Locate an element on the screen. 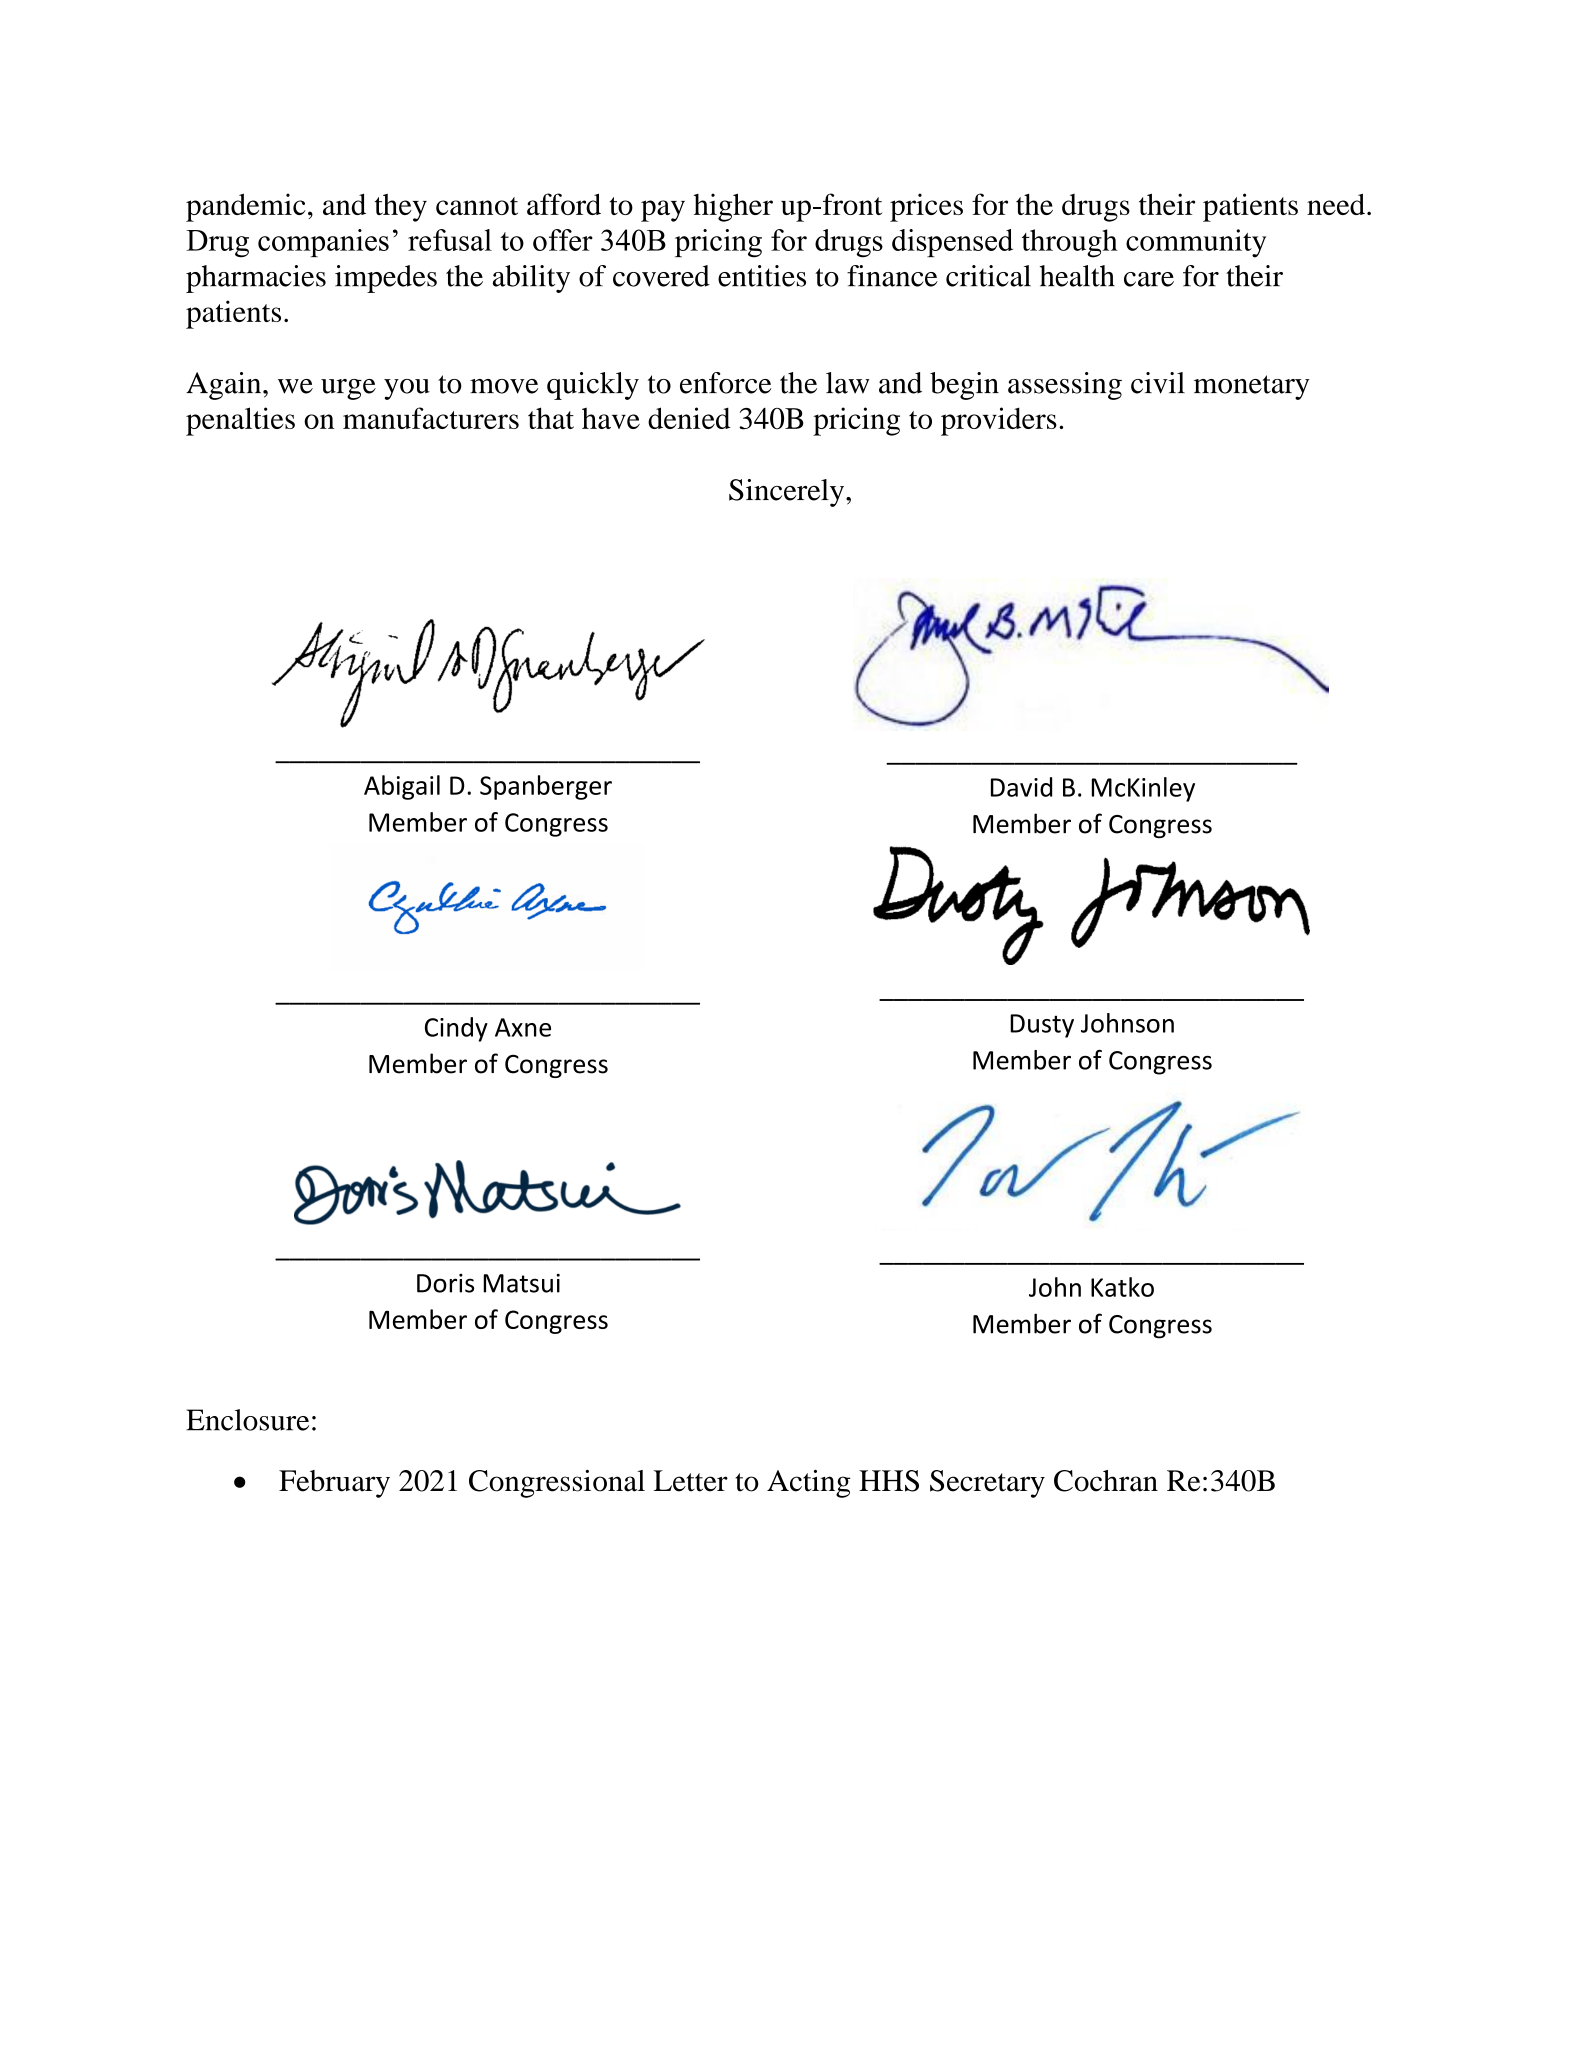  companies is located at coordinates (323, 243).
